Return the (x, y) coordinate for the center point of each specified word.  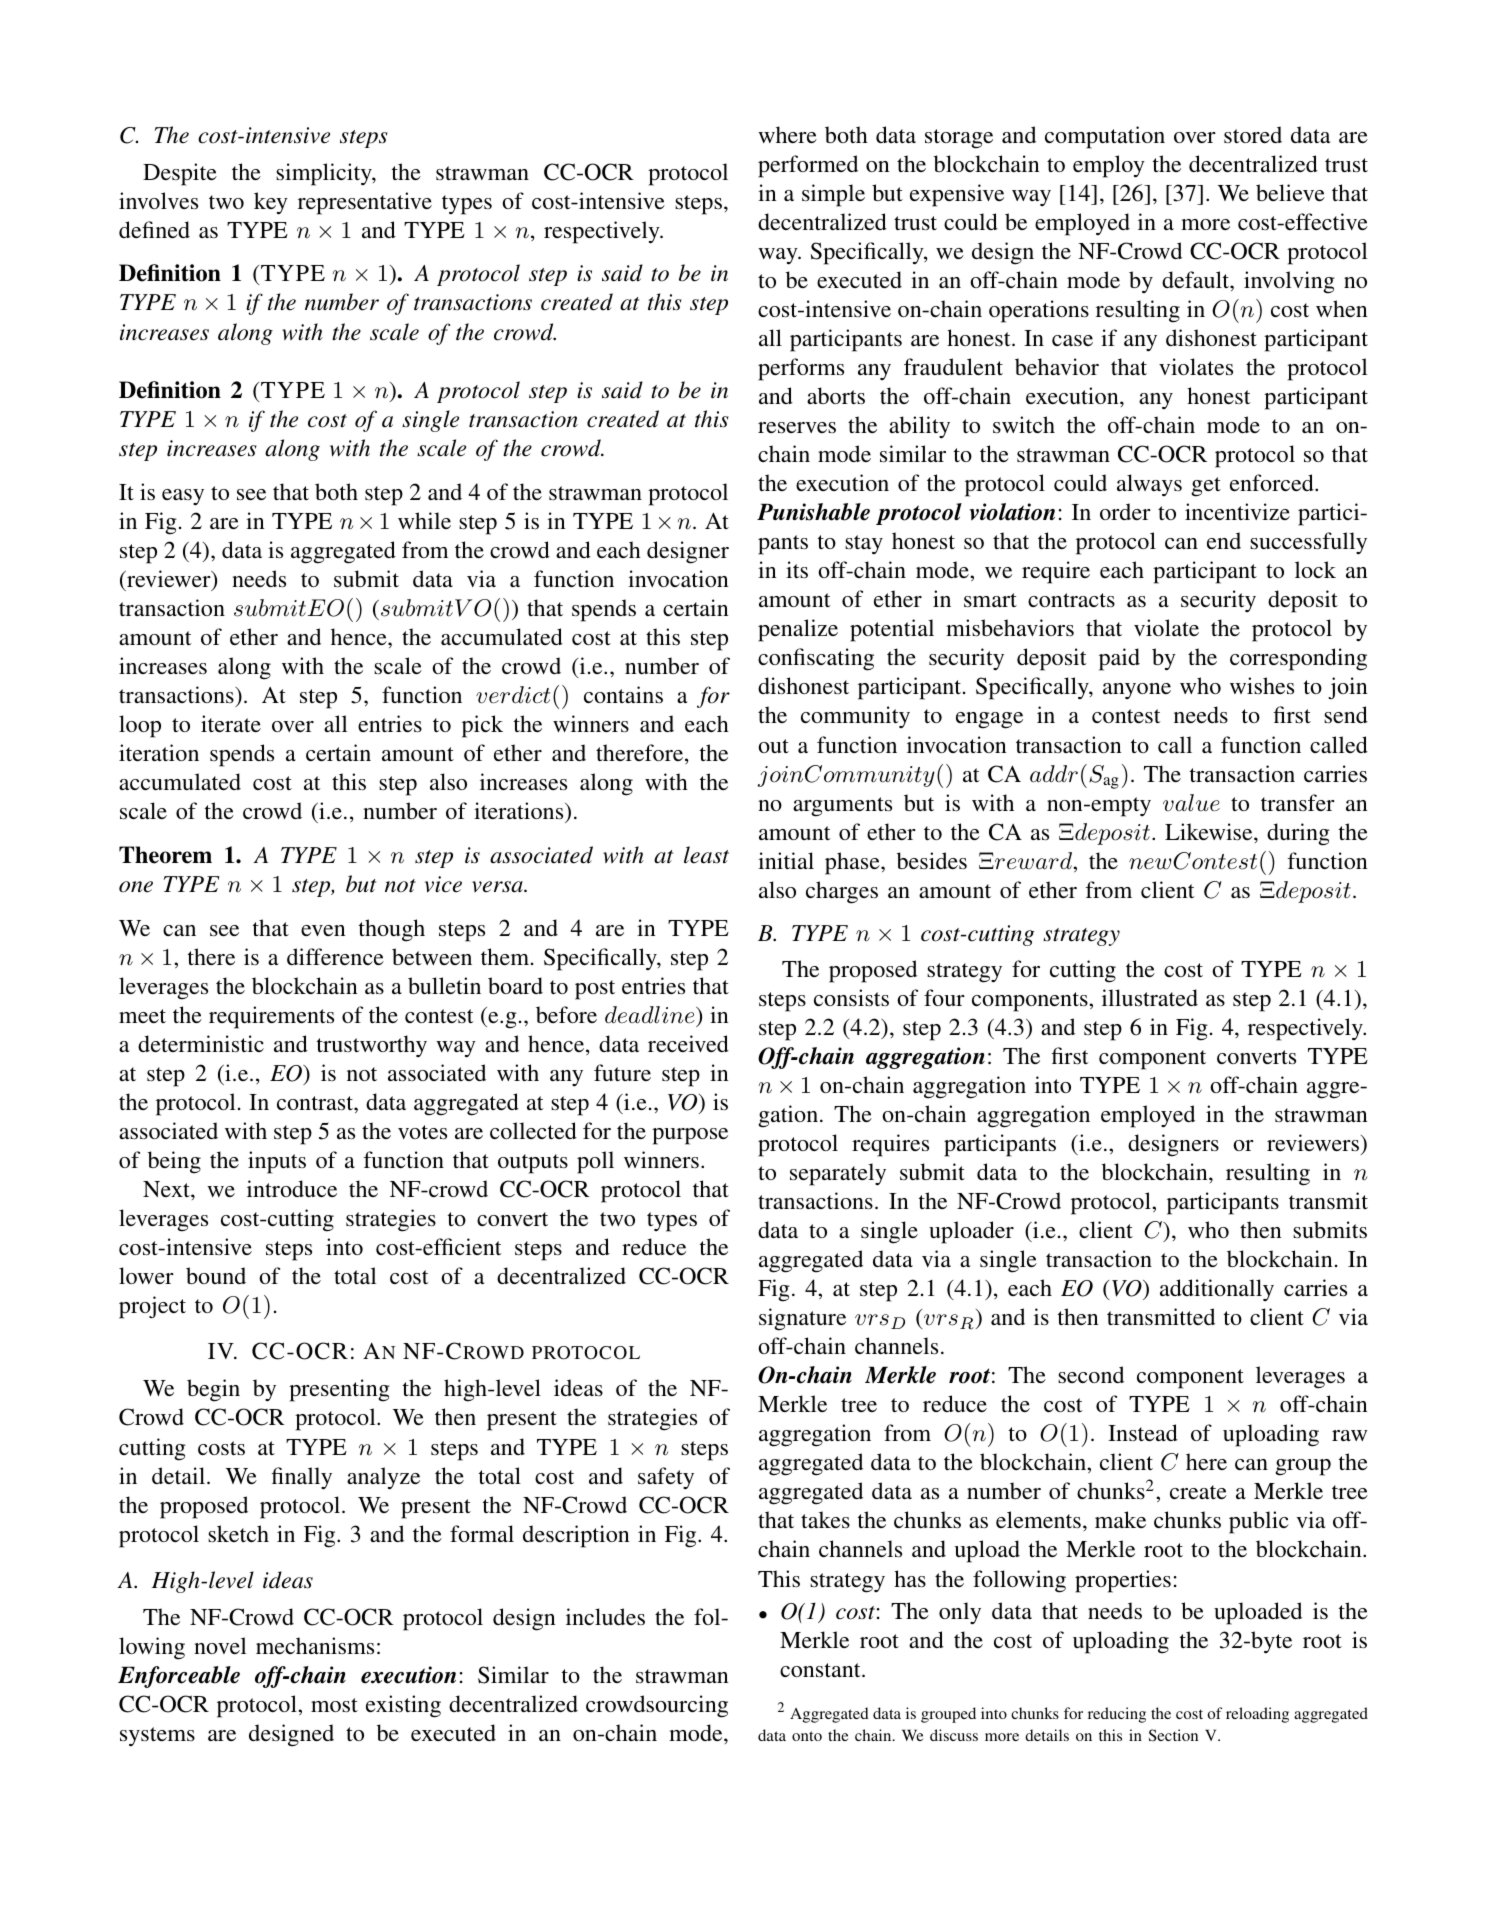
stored (1253, 134)
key (271, 203)
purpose (690, 1136)
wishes (1262, 686)
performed (808, 166)
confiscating (816, 659)
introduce (292, 1188)
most (334, 1705)
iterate (231, 723)
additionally (1217, 1290)
